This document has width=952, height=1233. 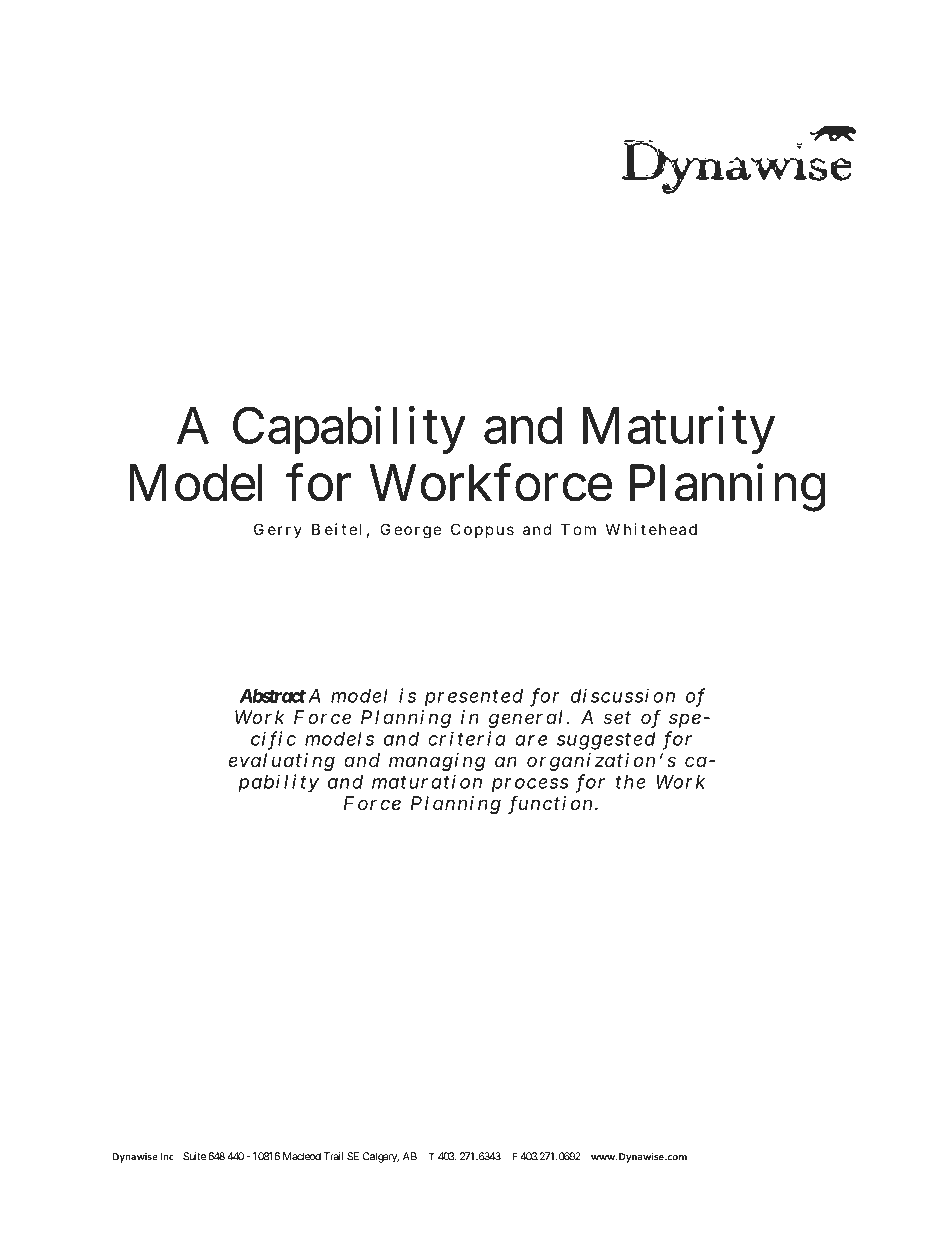 I want to click on the, so click(x=631, y=782).
